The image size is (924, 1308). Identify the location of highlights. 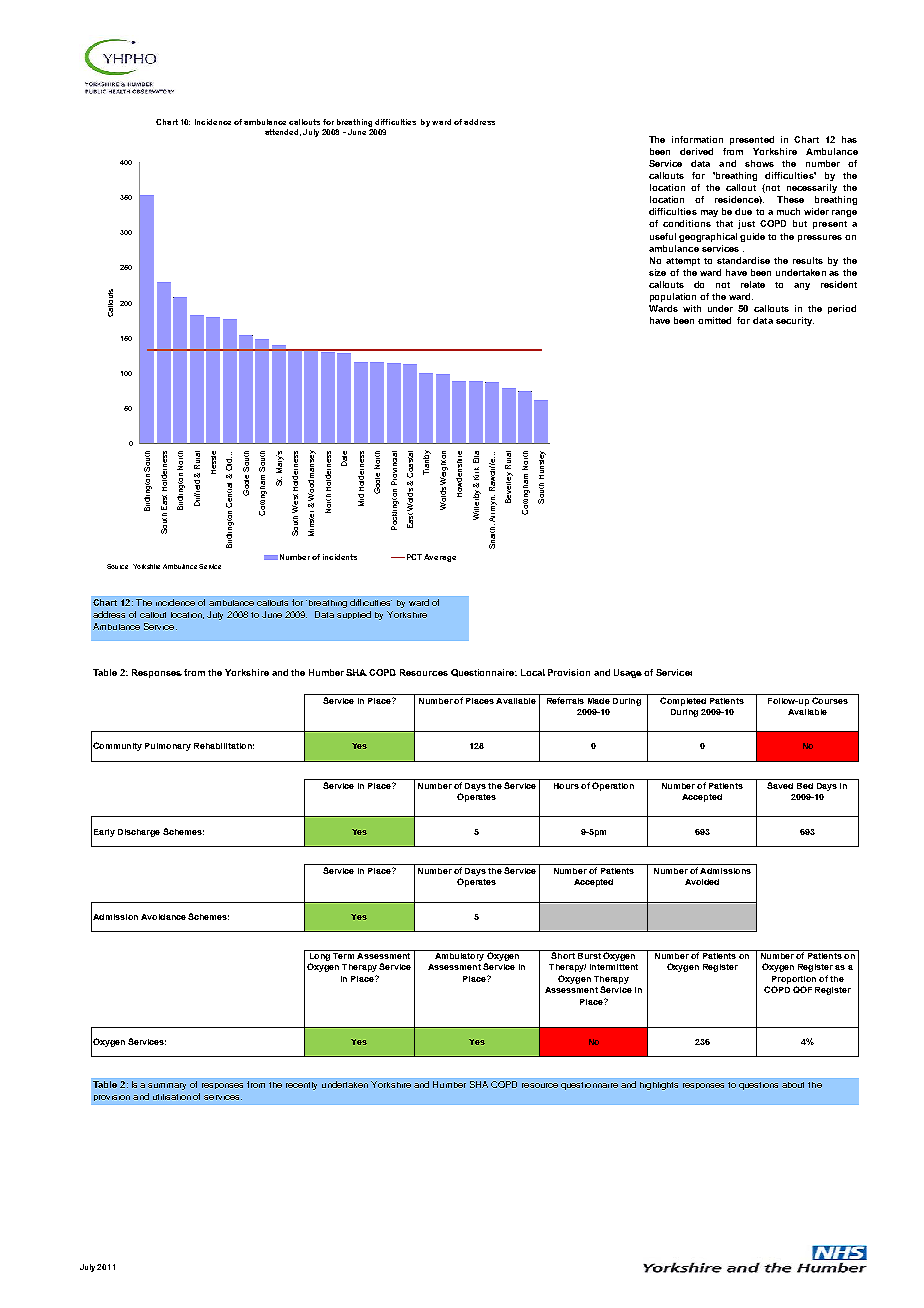
(659, 1086).
